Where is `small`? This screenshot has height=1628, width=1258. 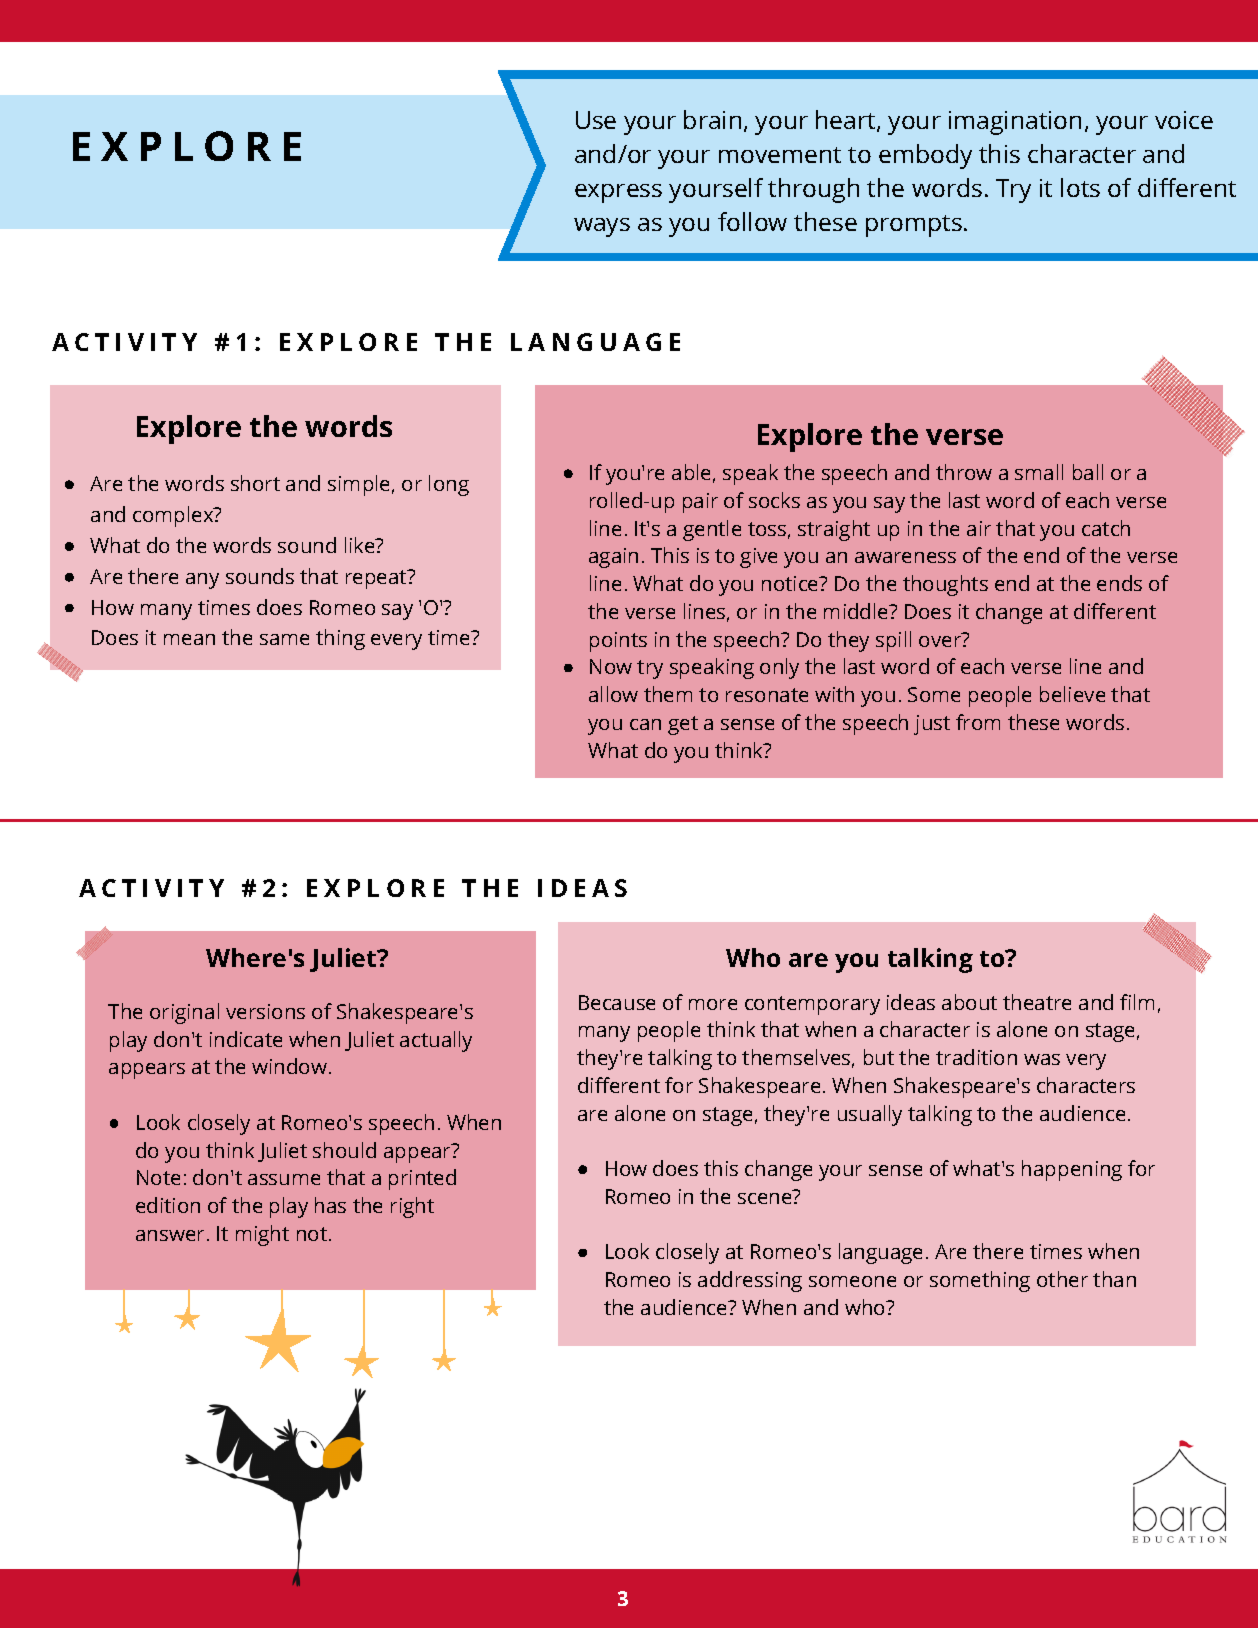 small is located at coordinates (1039, 472).
